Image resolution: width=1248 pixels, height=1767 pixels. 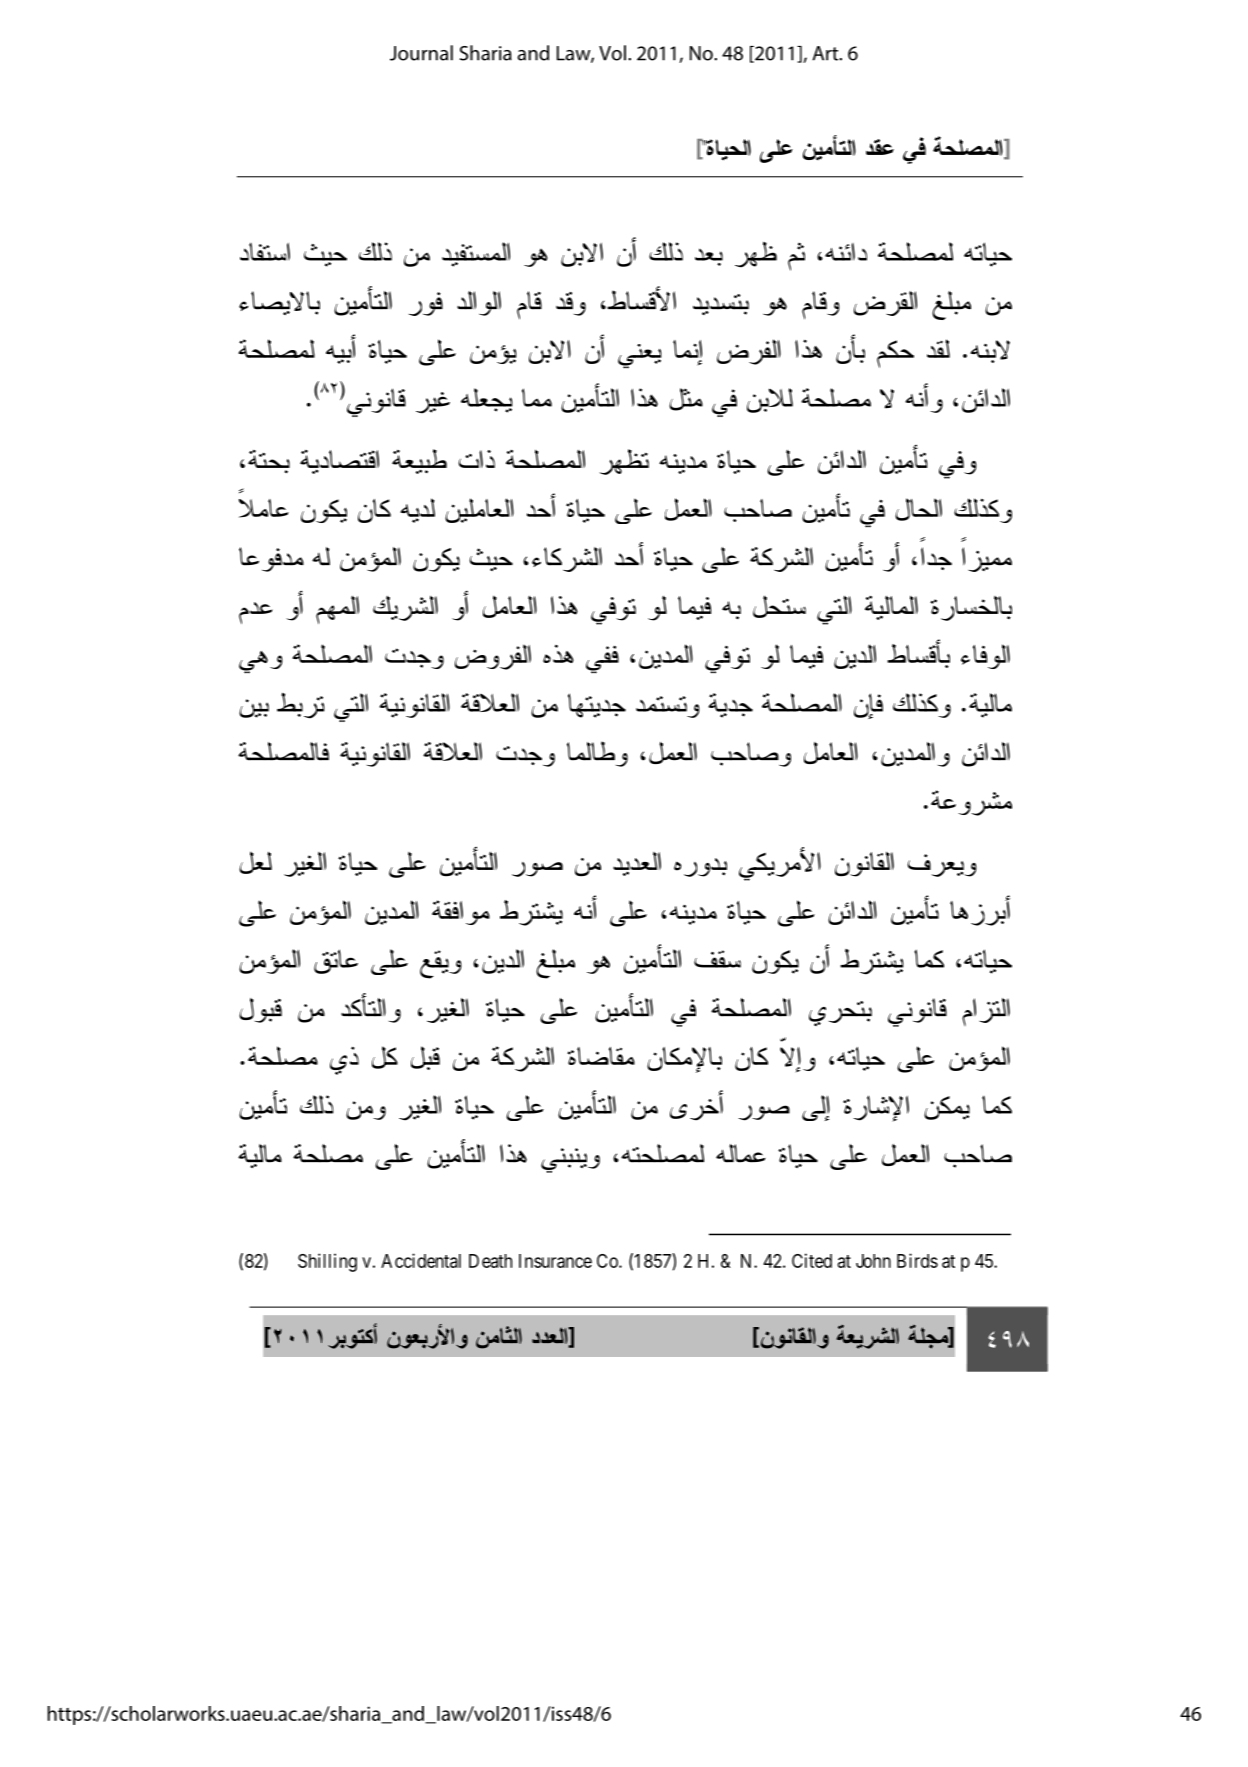 I want to click on Death, so click(x=490, y=1261).
